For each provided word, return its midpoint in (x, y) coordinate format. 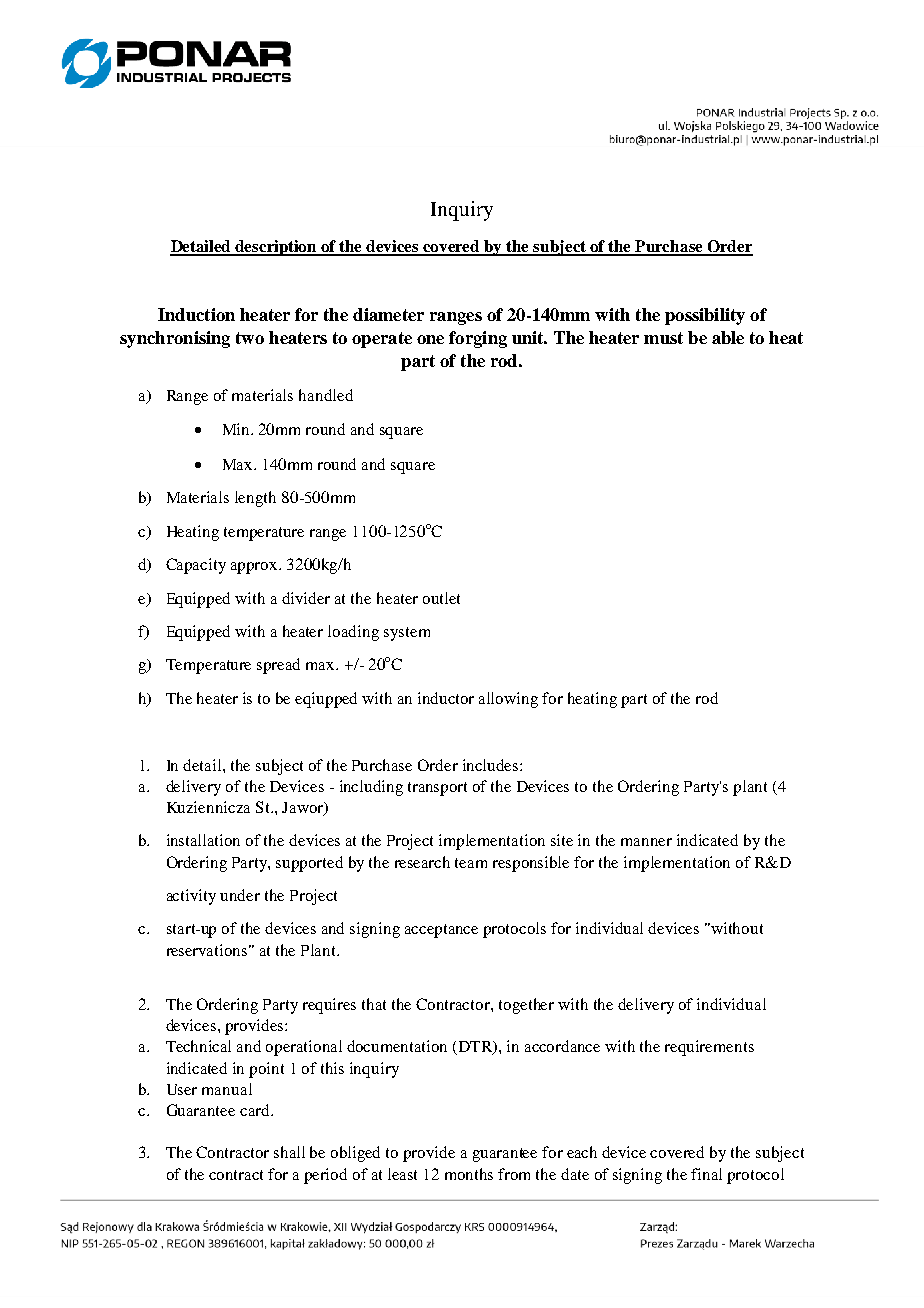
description (277, 248)
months (469, 1174)
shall (289, 1152)
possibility (705, 316)
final (706, 1174)
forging (478, 339)
